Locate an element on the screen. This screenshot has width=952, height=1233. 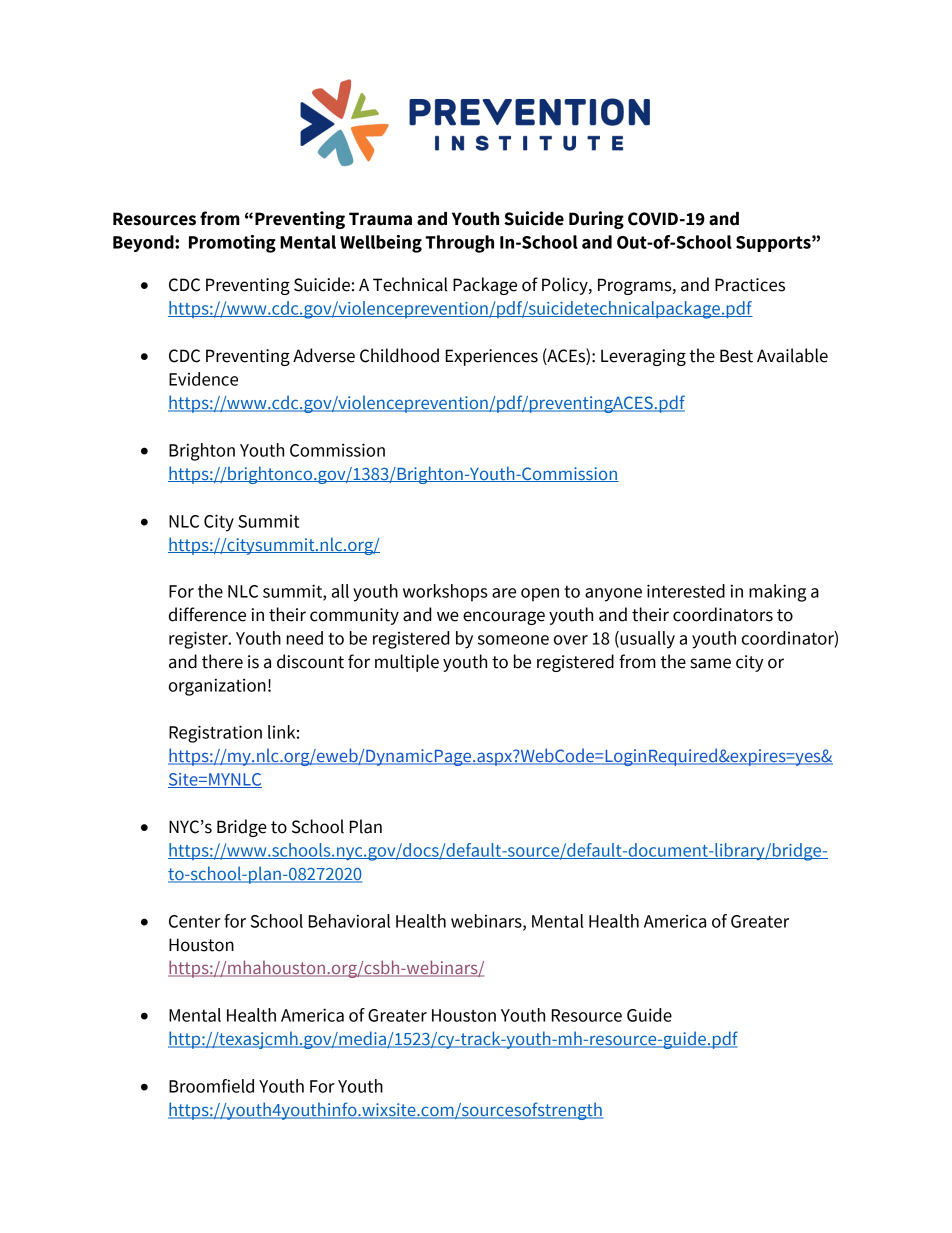
Promoting is located at coordinates (232, 244).
